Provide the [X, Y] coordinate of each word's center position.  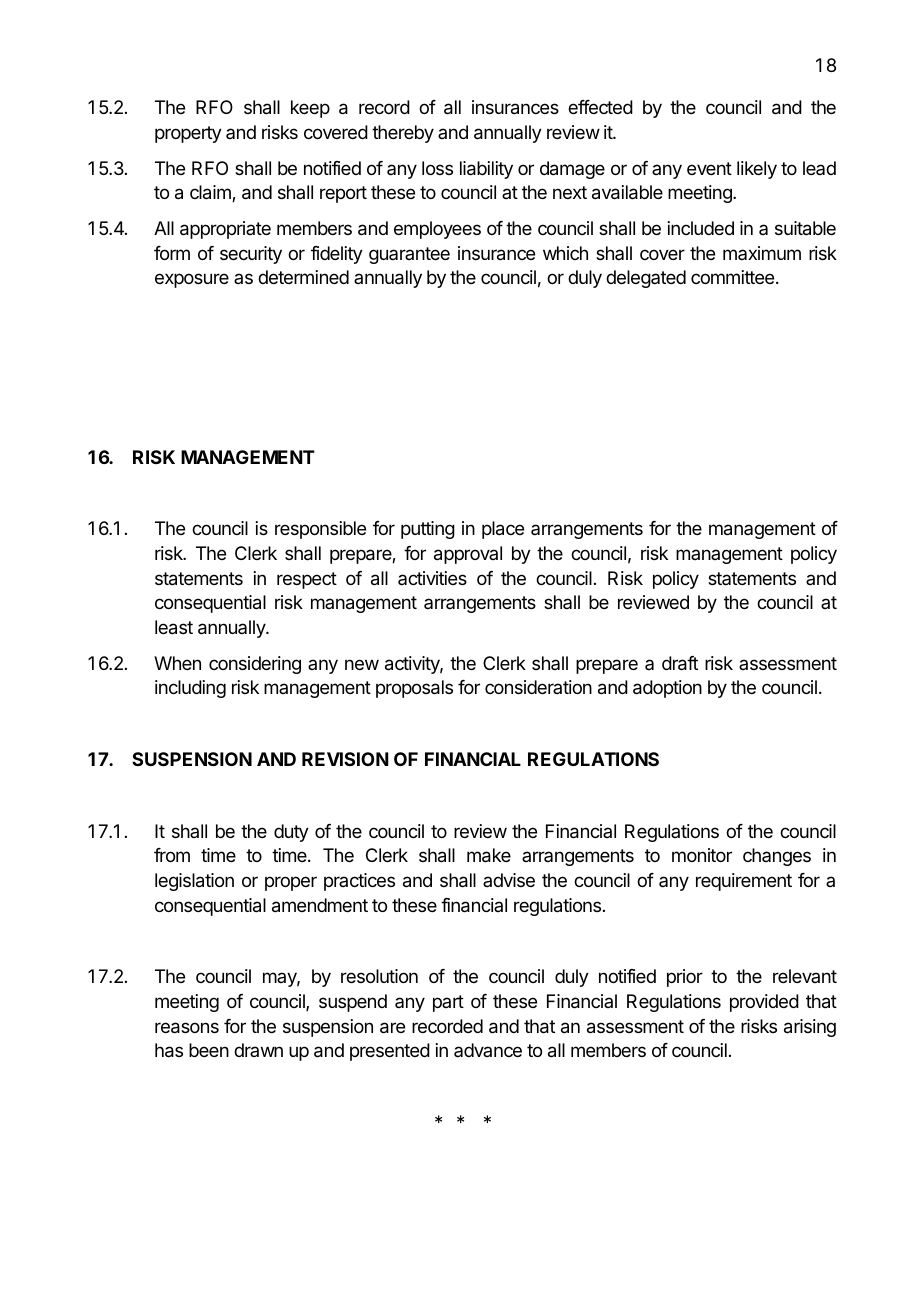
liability [486, 170]
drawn [258, 1050]
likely [757, 170]
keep [310, 109]
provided [764, 1003]
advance [488, 1050]
